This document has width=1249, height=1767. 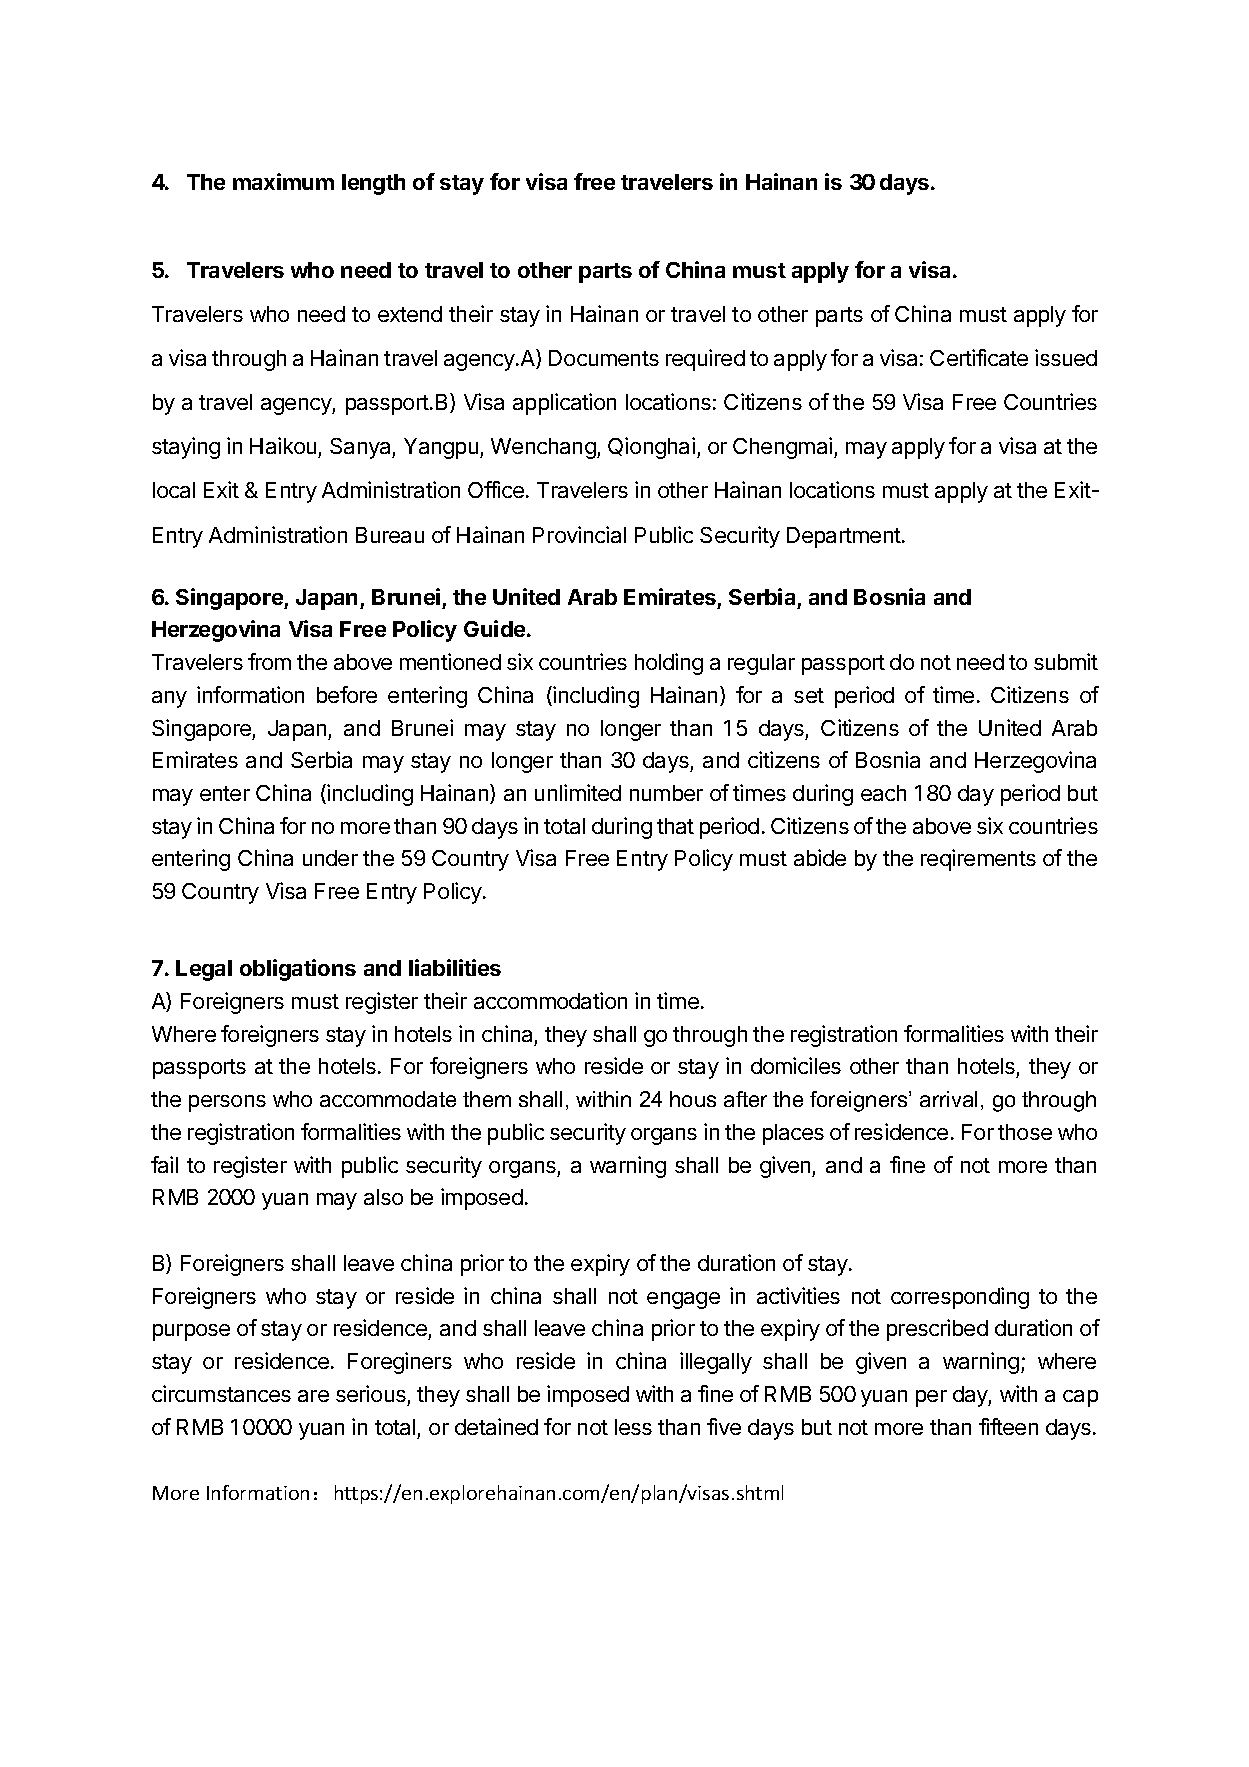 What do you see at coordinates (745, 1099) in the document?
I see `after` at bounding box center [745, 1099].
